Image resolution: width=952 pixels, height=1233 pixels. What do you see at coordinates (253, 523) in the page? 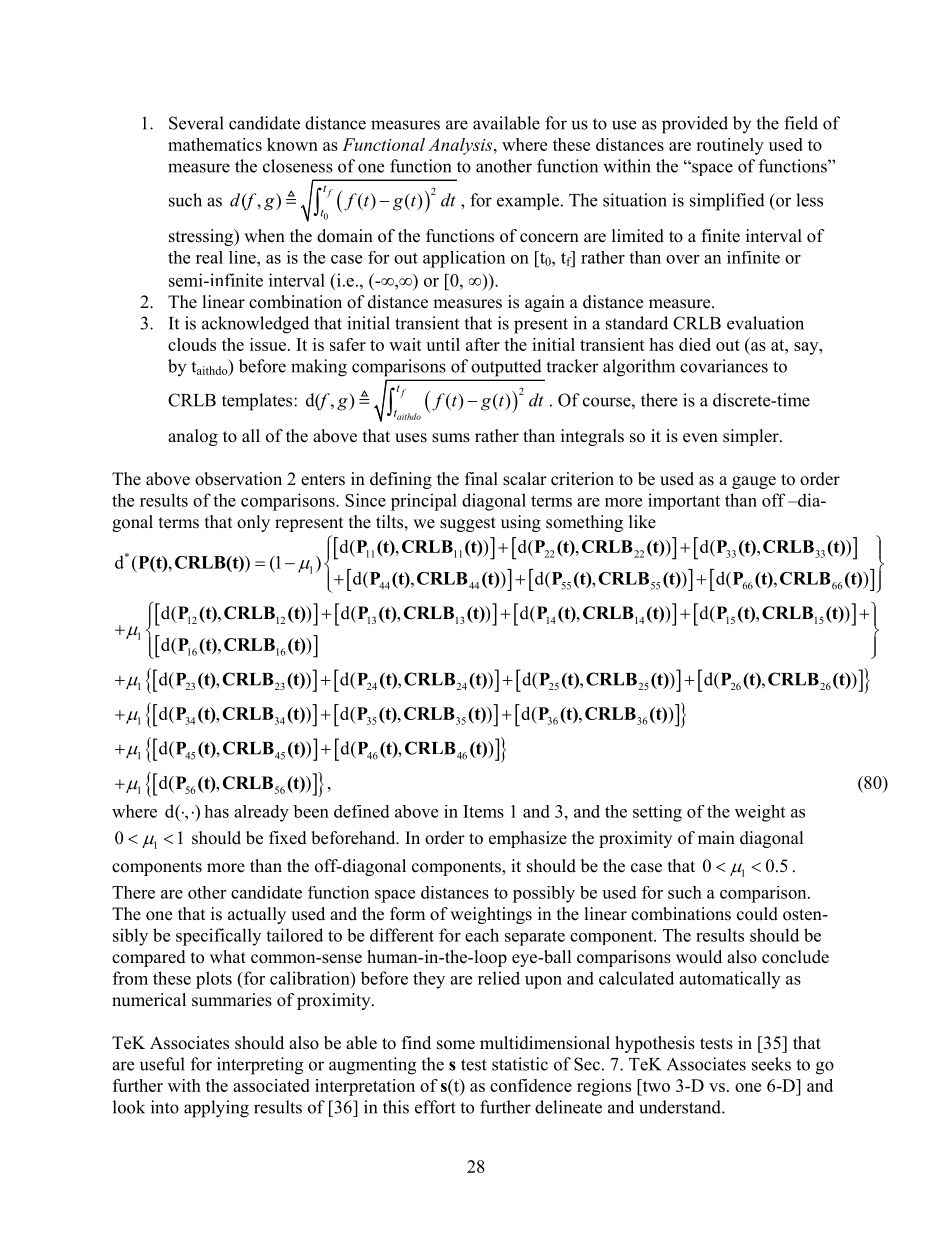
I see `only` at bounding box center [253, 523].
